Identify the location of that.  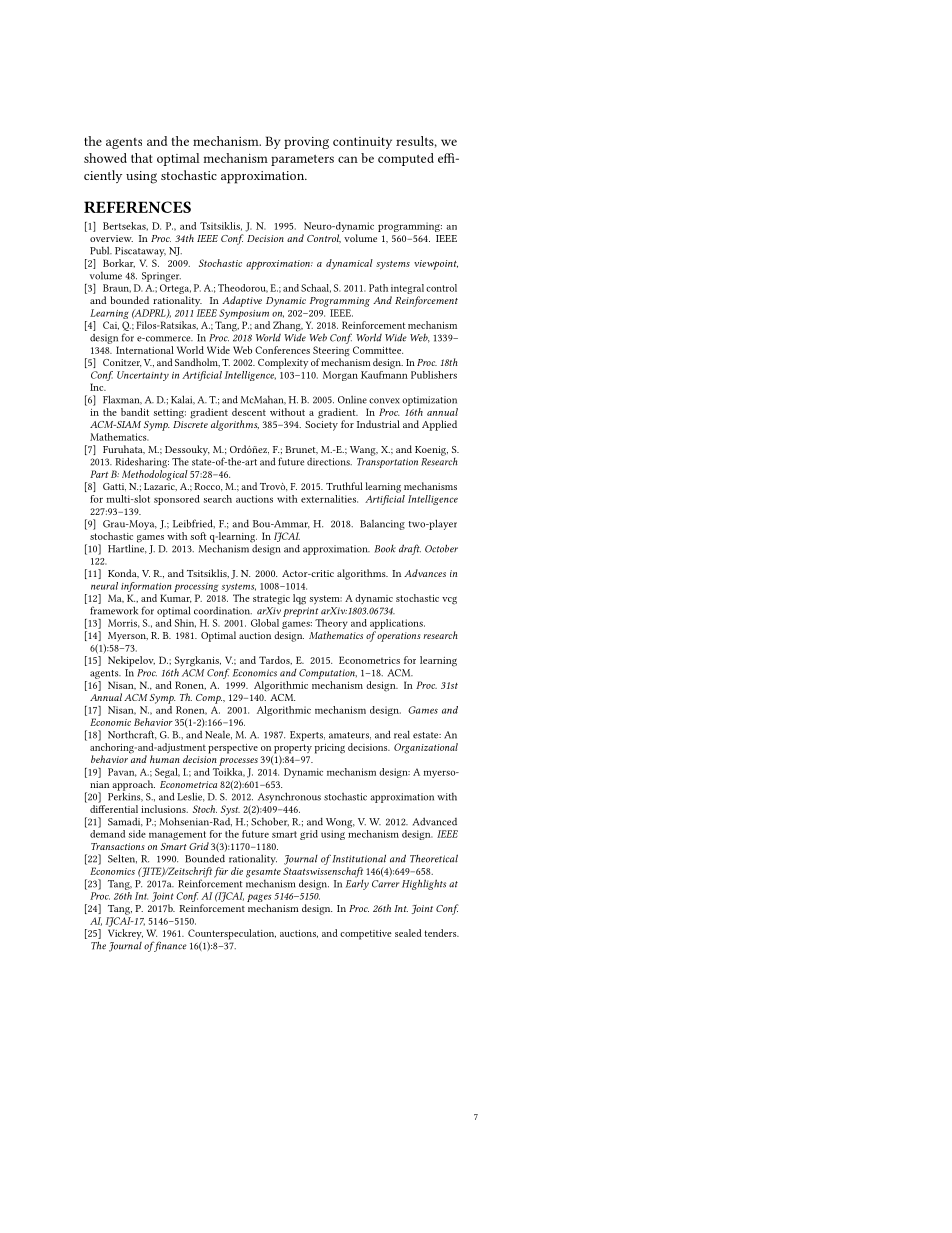
(141, 158).
